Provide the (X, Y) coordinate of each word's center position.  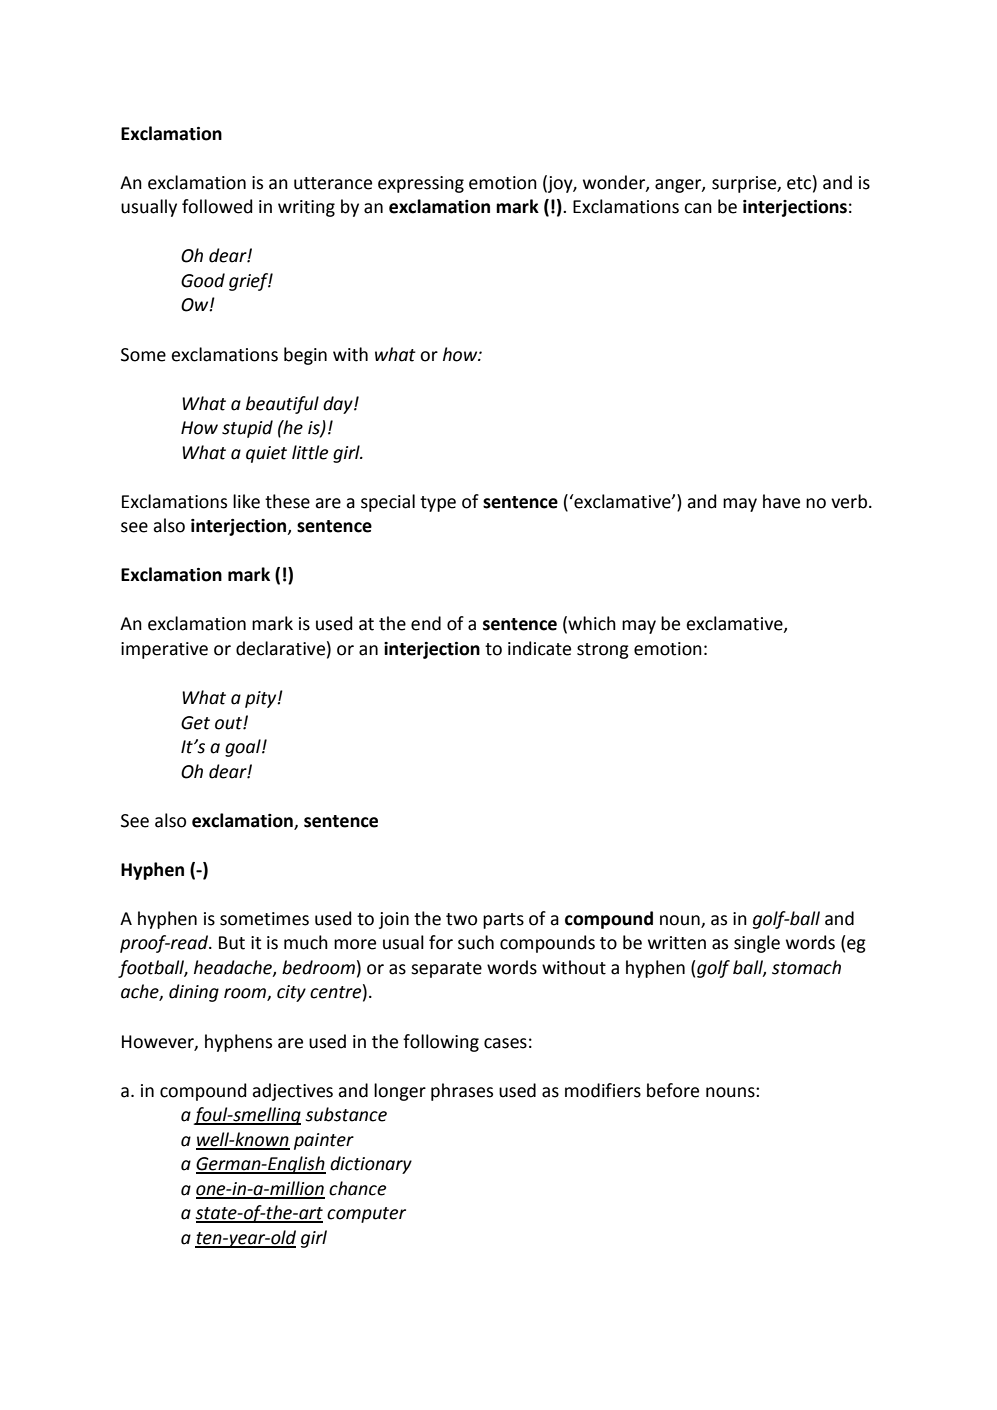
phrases (462, 1092)
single (757, 944)
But (232, 943)
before (673, 1090)
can (698, 208)
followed (217, 206)
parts (503, 921)
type (438, 504)
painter (324, 1141)
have (781, 501)
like (246, 501)
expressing (421, 184)
